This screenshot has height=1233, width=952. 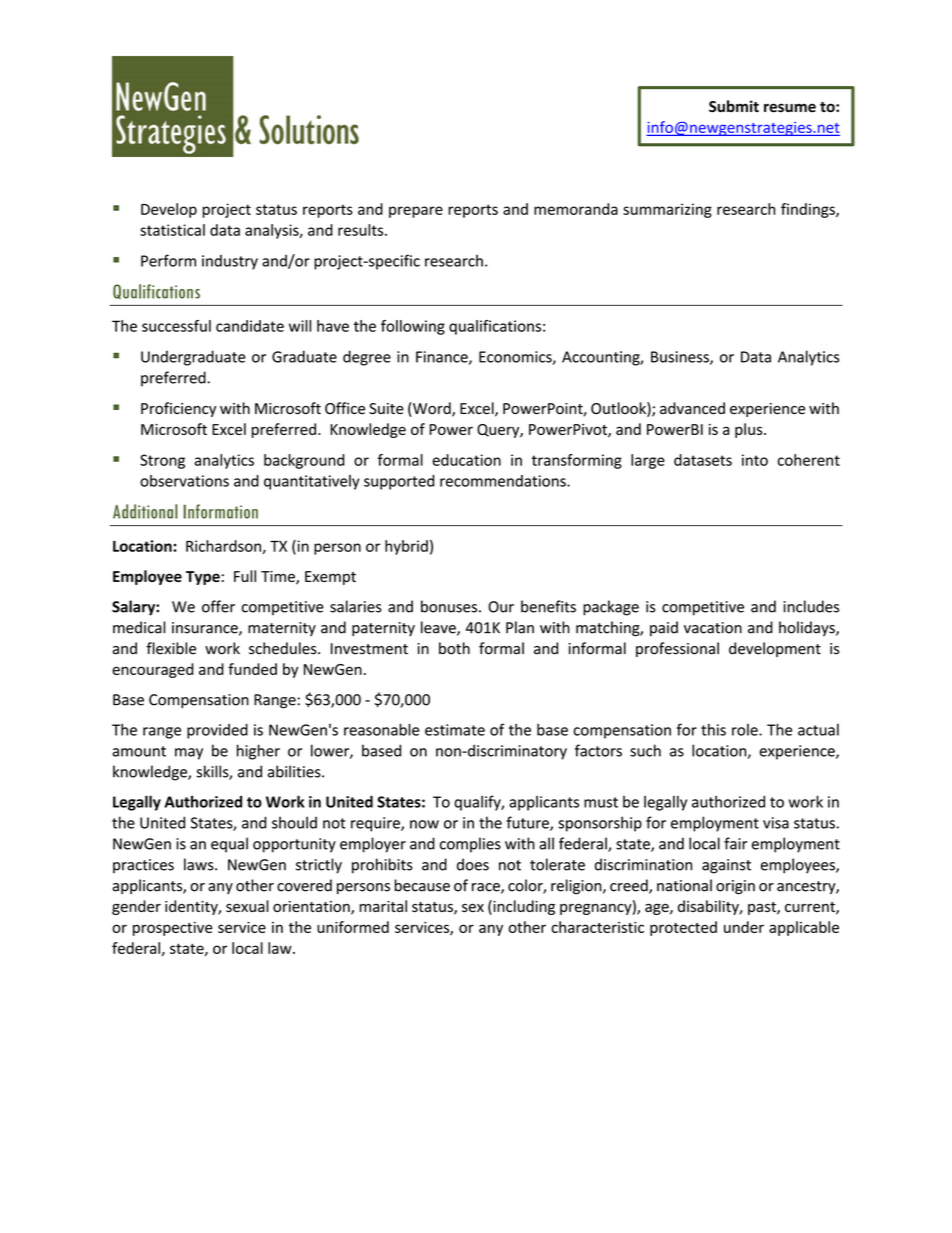 I want to click on origin, so click(x=735, y=887).
